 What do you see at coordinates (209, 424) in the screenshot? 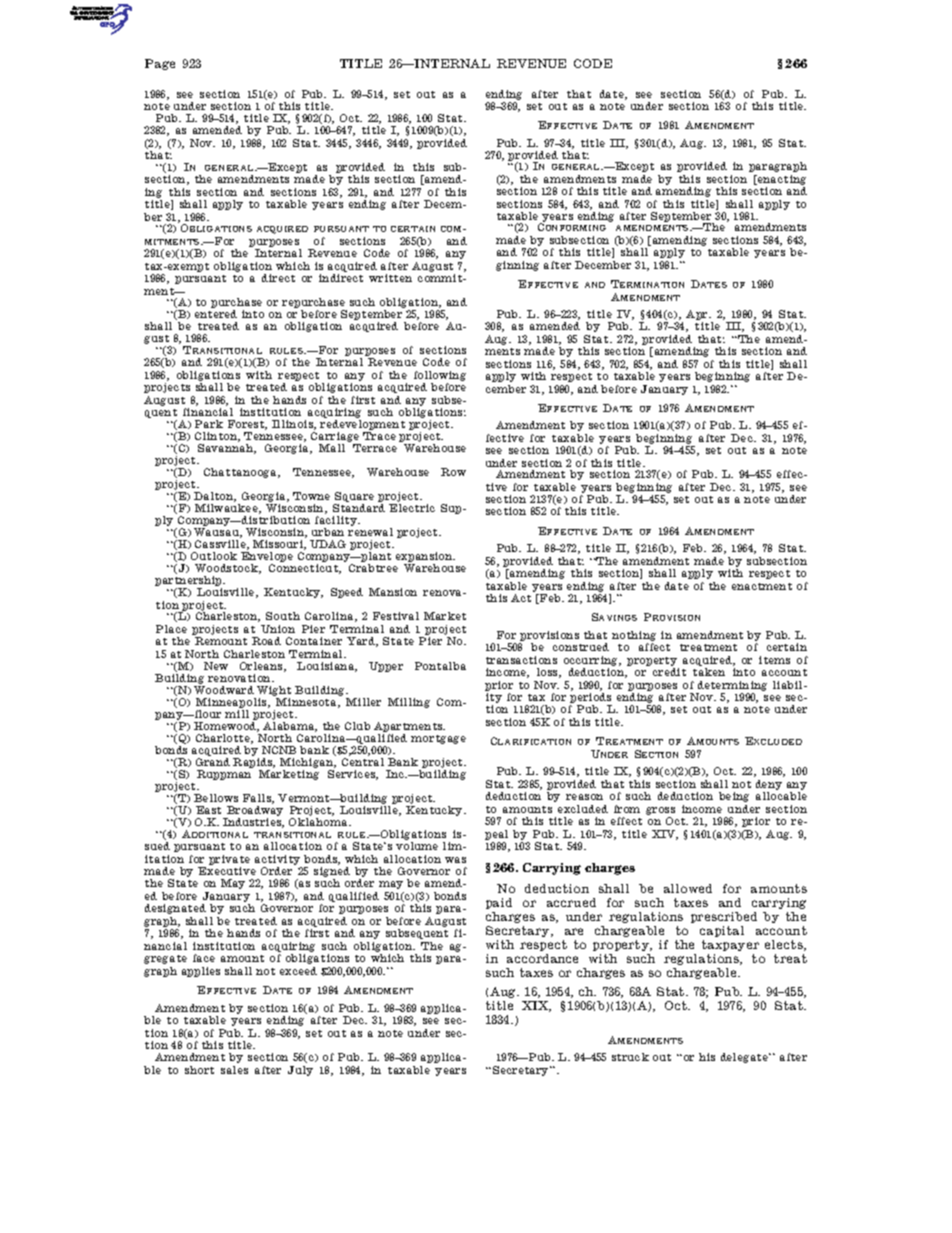
I see `Park` at bounding box center [209, 424].
